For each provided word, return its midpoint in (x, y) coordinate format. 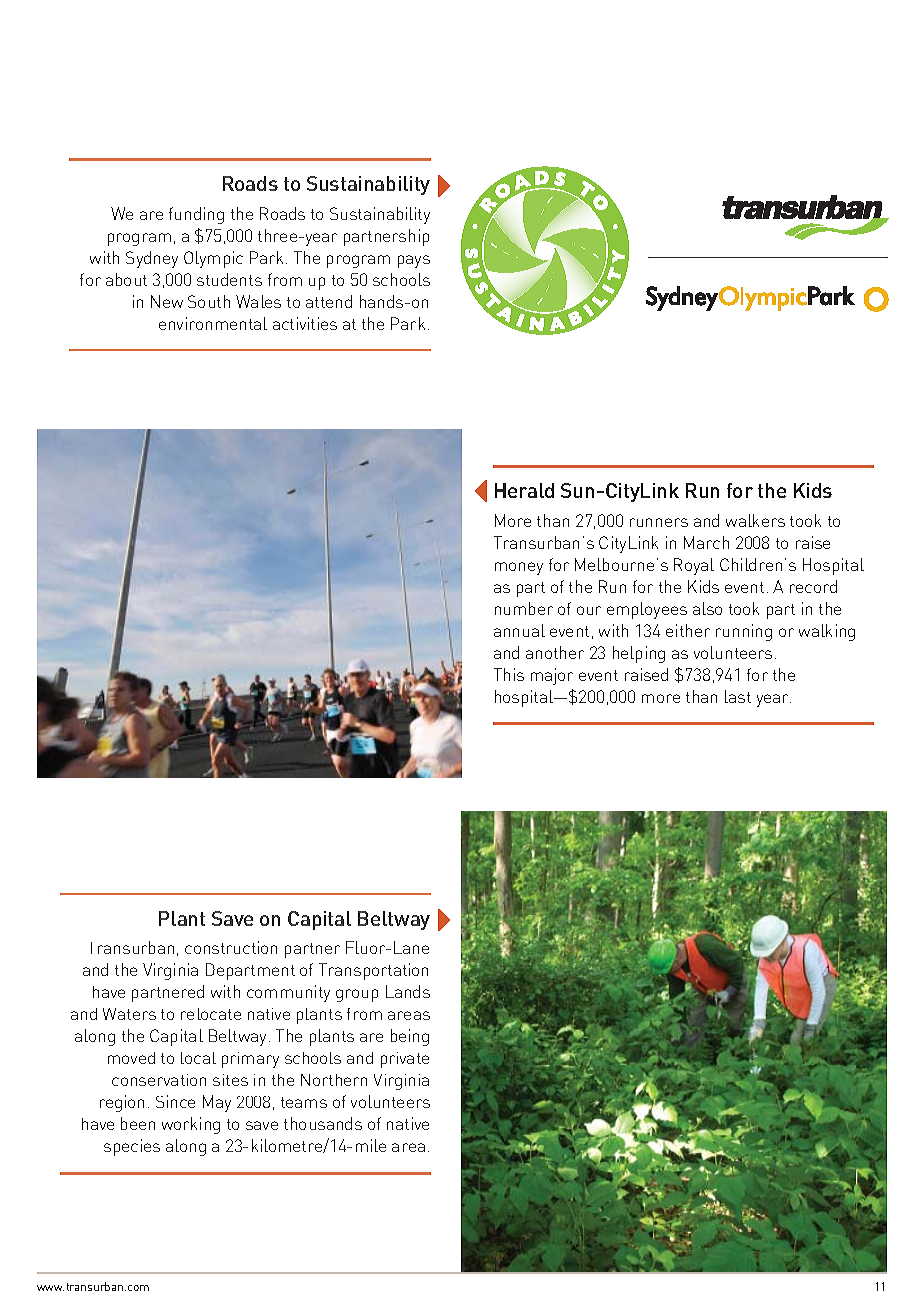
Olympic (213, 259)
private (405, 1060)
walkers (755, 520)
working (191, 1125)
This (509, 674)
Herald (524, 490)
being (410, 1037)
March (706, 542)
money (519, 568)
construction (231, 947)
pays (414, 261)
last (738, 696)
